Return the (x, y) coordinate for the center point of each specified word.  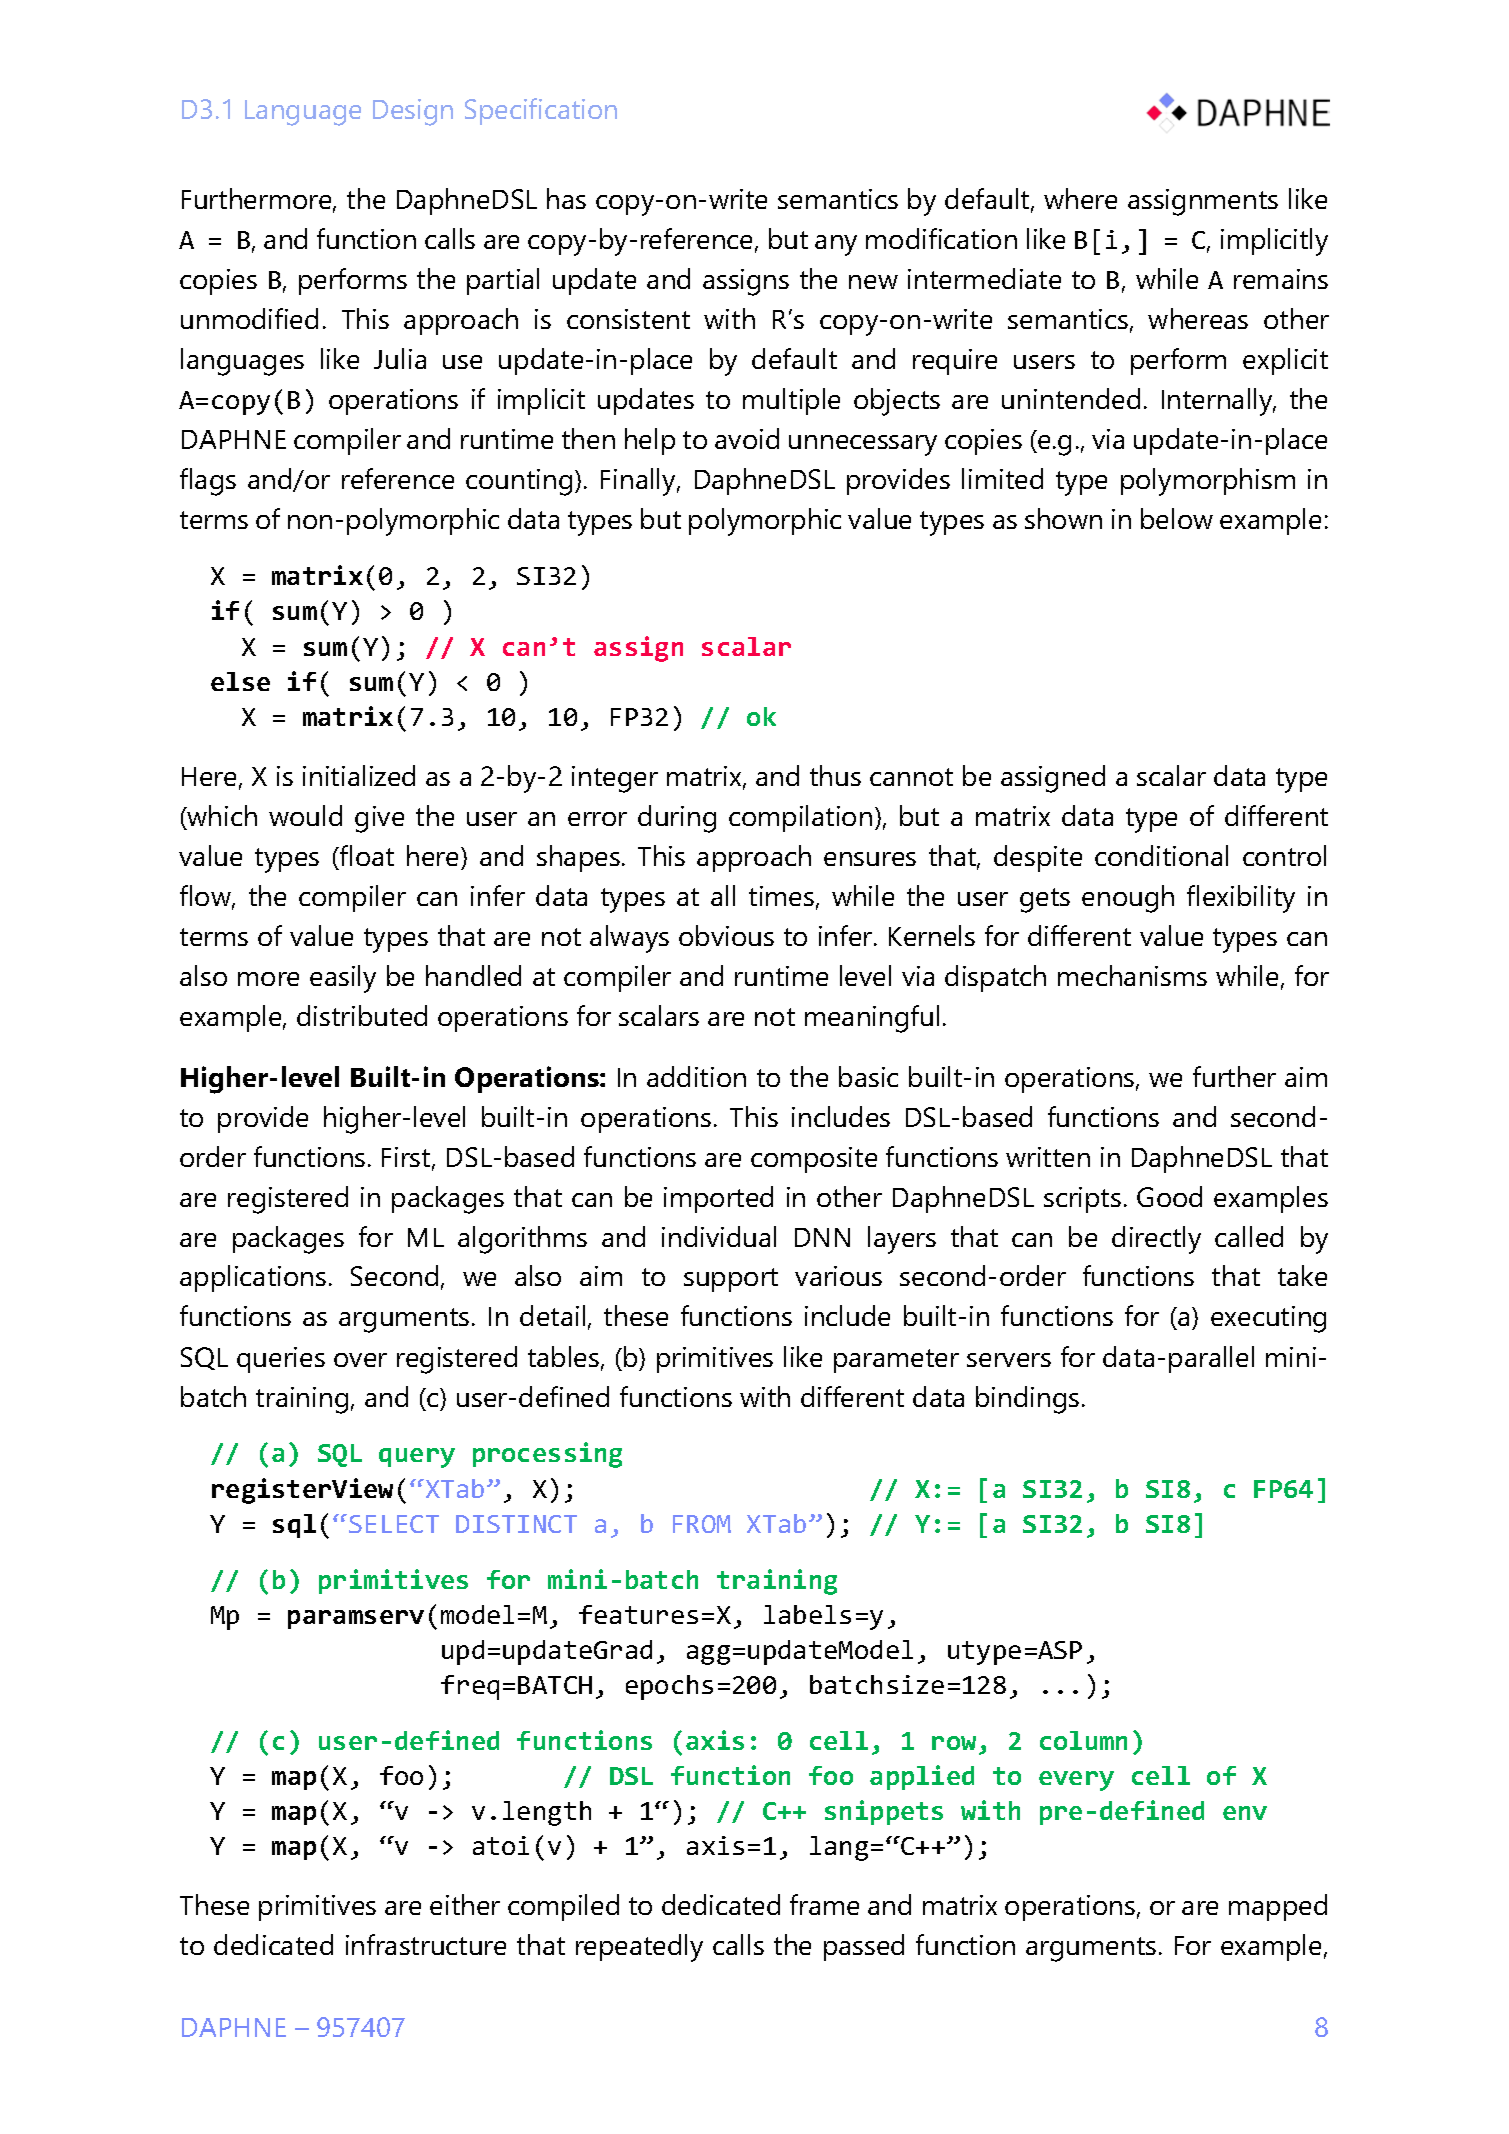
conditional (1161, 855)
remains (1281, 279)
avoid (747, 438)
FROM (702, 1524)
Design (413, 112)
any (836, 245)
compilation (800, 818)
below (1177, 518)
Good (1169, 1196)
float (366, 855)
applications (253, 1278)
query (417, 1458)
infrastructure (426, 1944)
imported (718, 1199)
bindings (1027, 1400)
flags (208, 482)
